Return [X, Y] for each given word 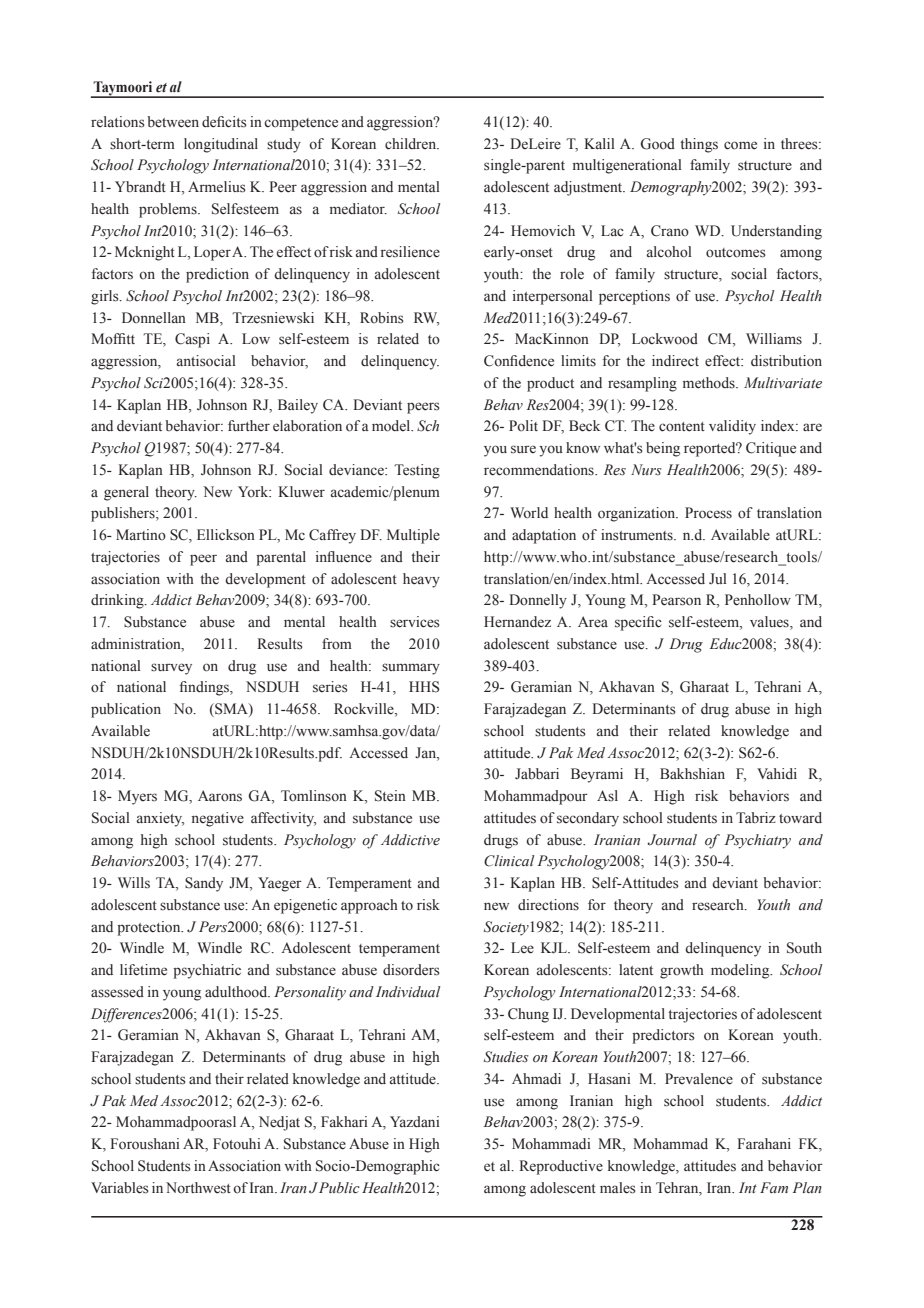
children [412, 144]
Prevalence [699, 1079]
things [699, 145]
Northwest [198, 1188]
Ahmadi [536, 1078]
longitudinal [221, 145]
